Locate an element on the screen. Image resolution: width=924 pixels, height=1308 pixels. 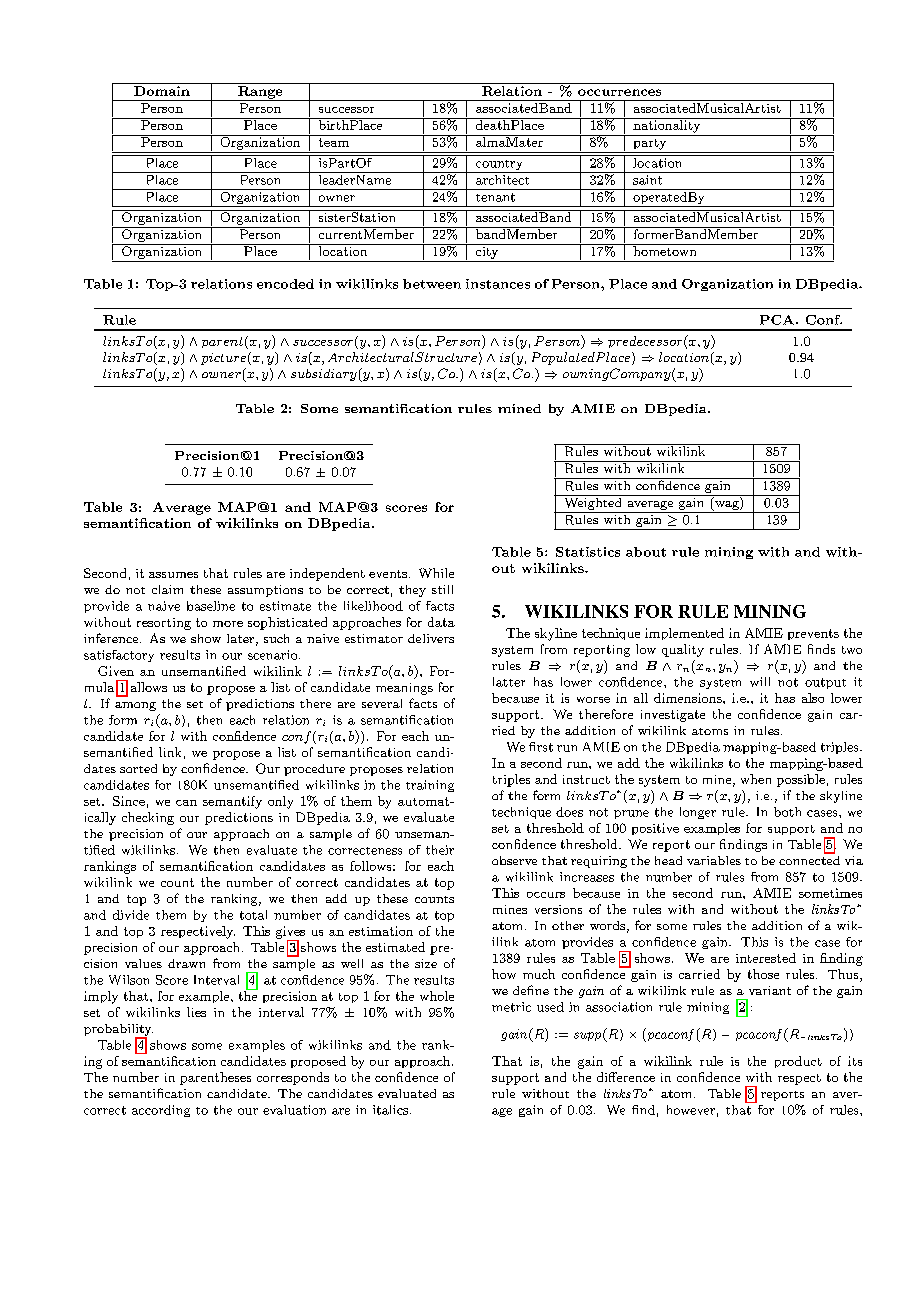
assumes is located at coordinates (173, 575).
